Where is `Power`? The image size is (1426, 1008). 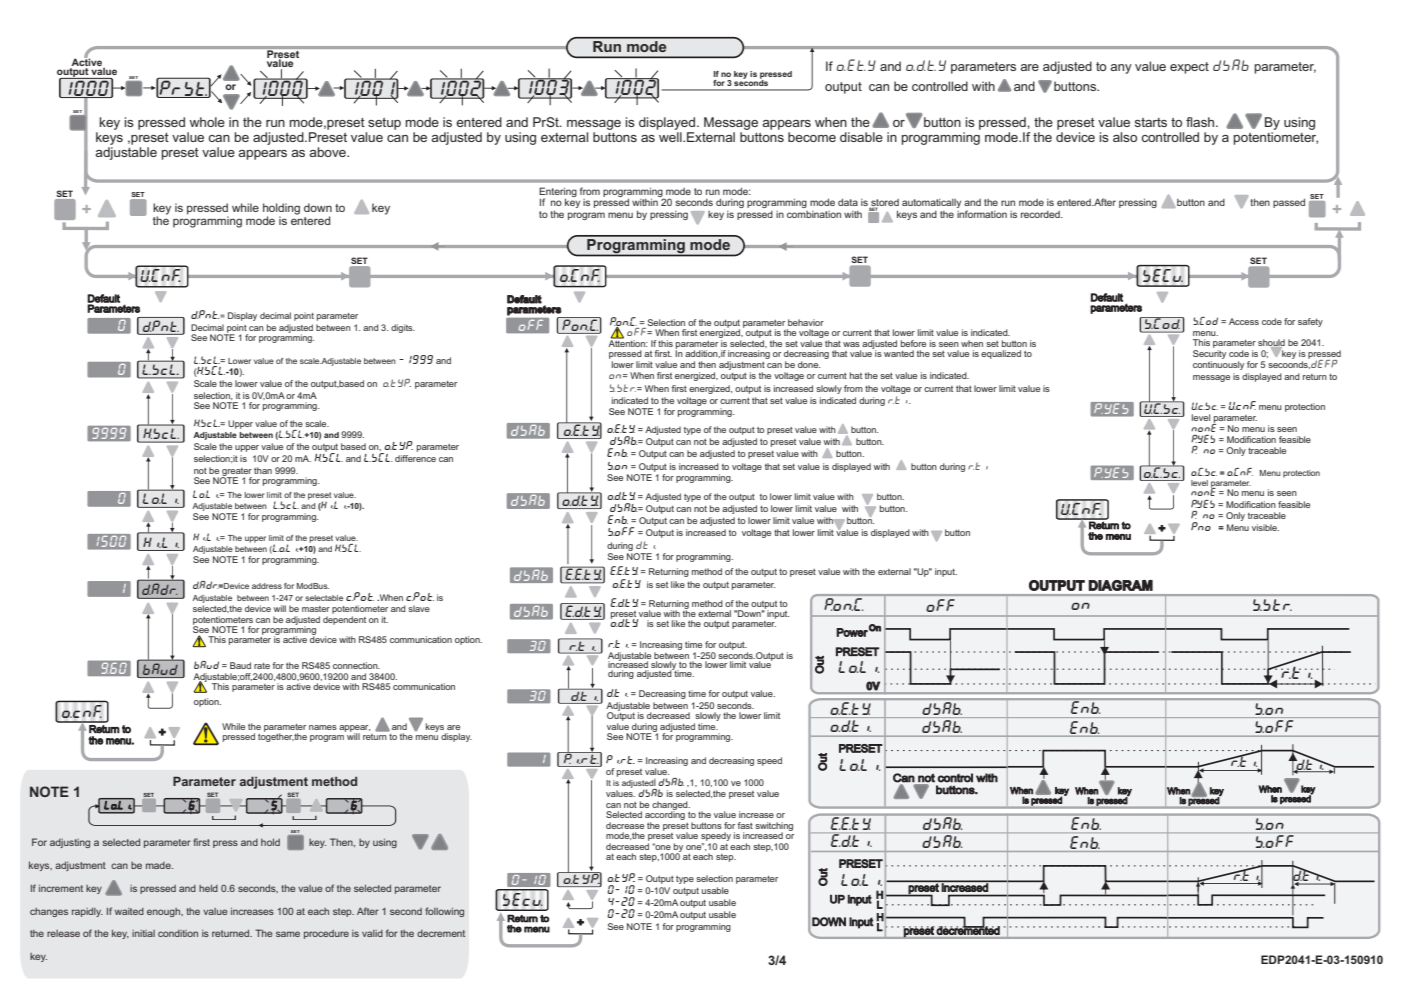
Power is located at coordinates (852, 632).
